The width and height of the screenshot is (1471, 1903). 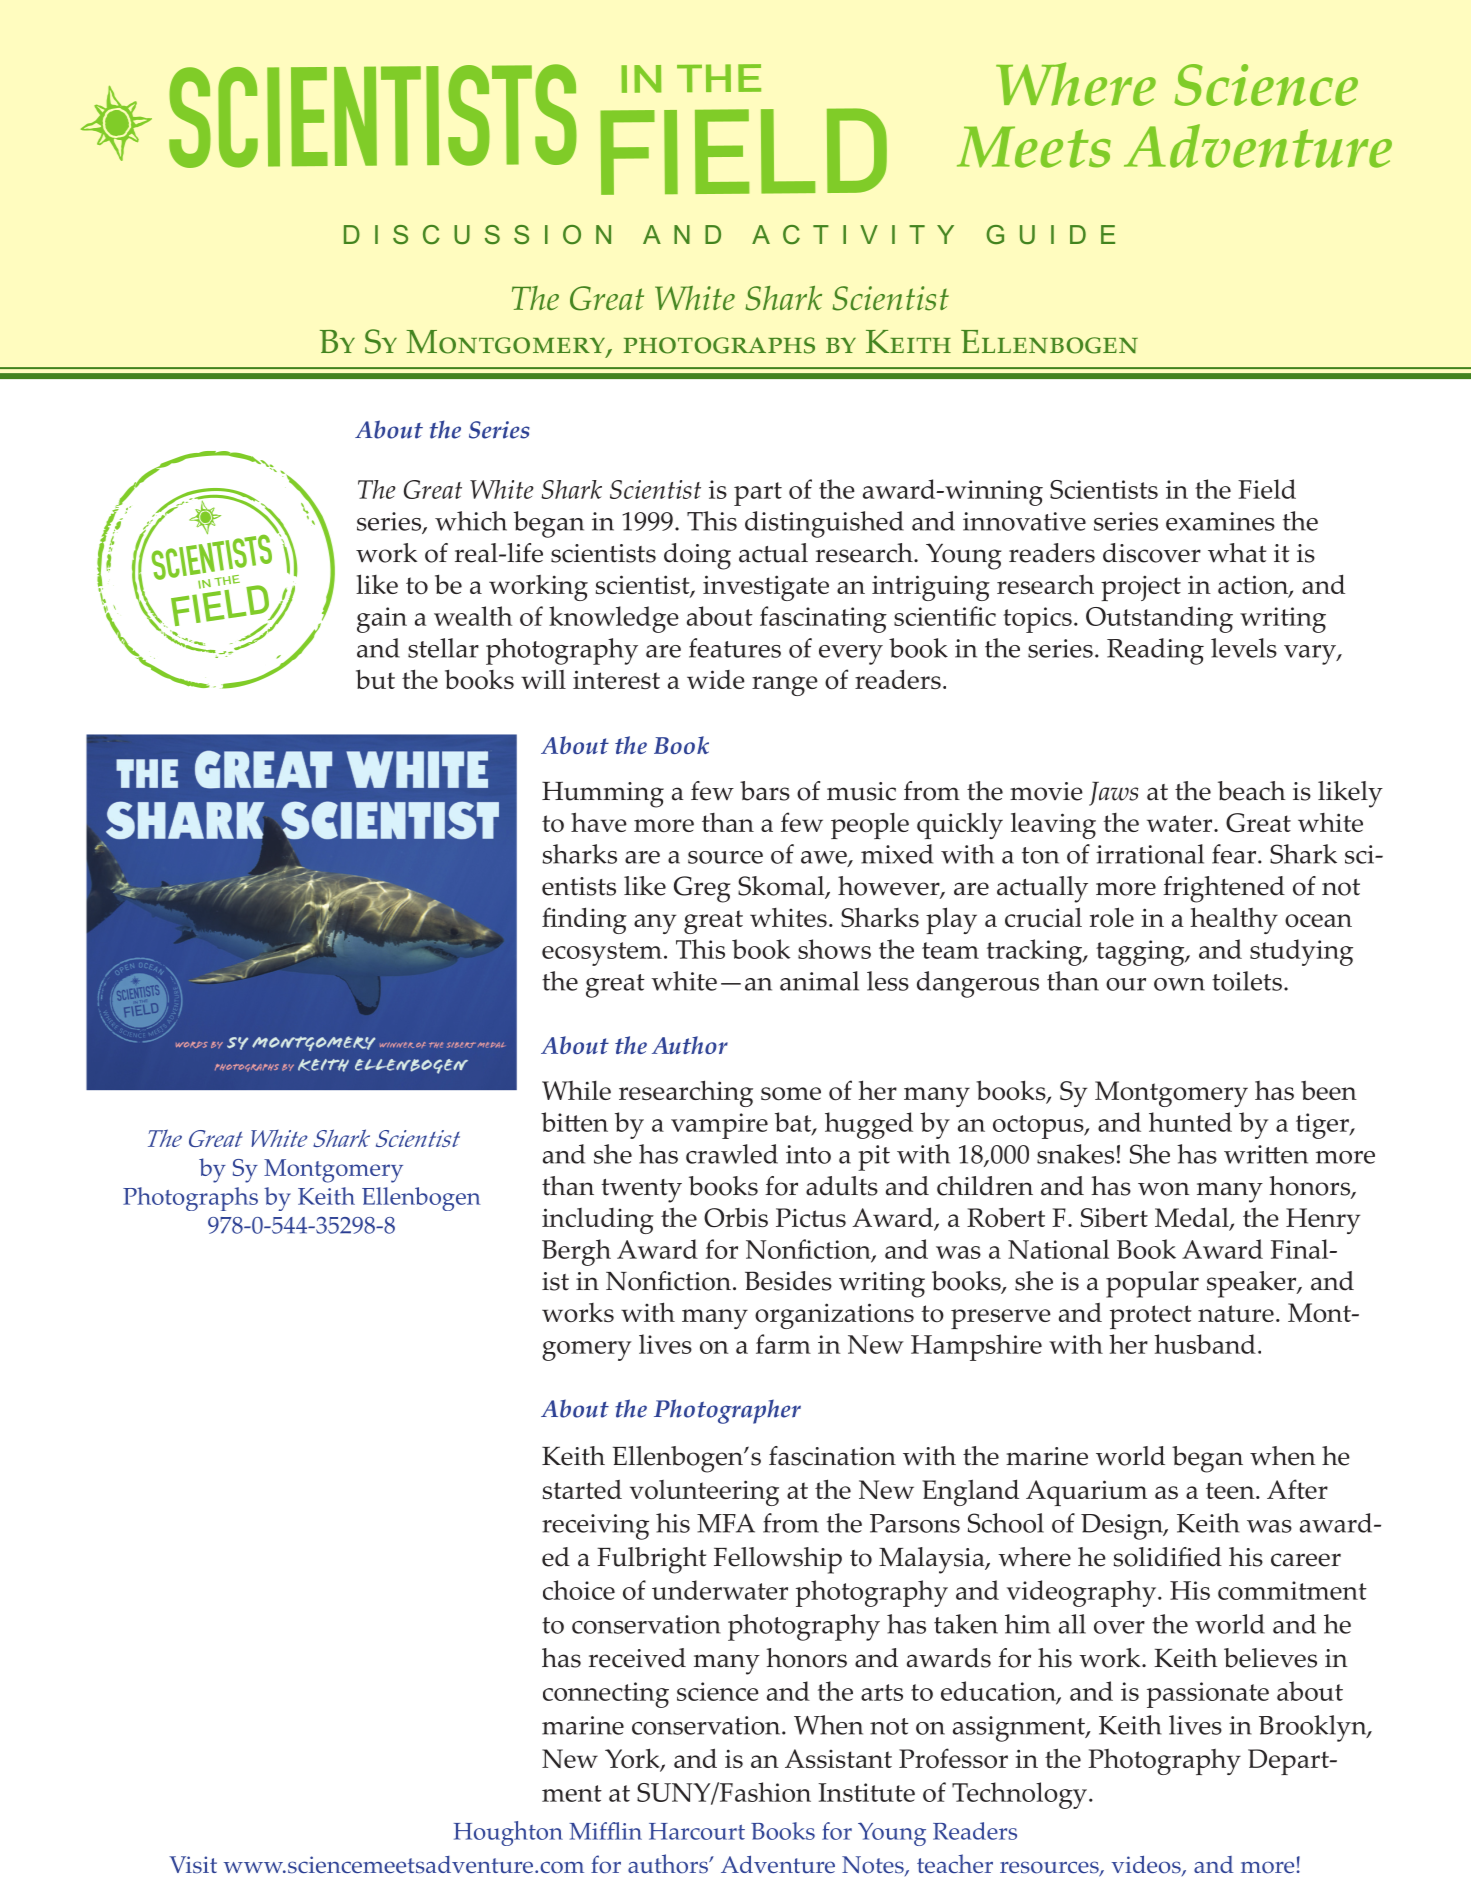 What do you see at coordinates (1231, 1490) in the screenshot?
I see `teen` at bounding box center [1231, 1490].
